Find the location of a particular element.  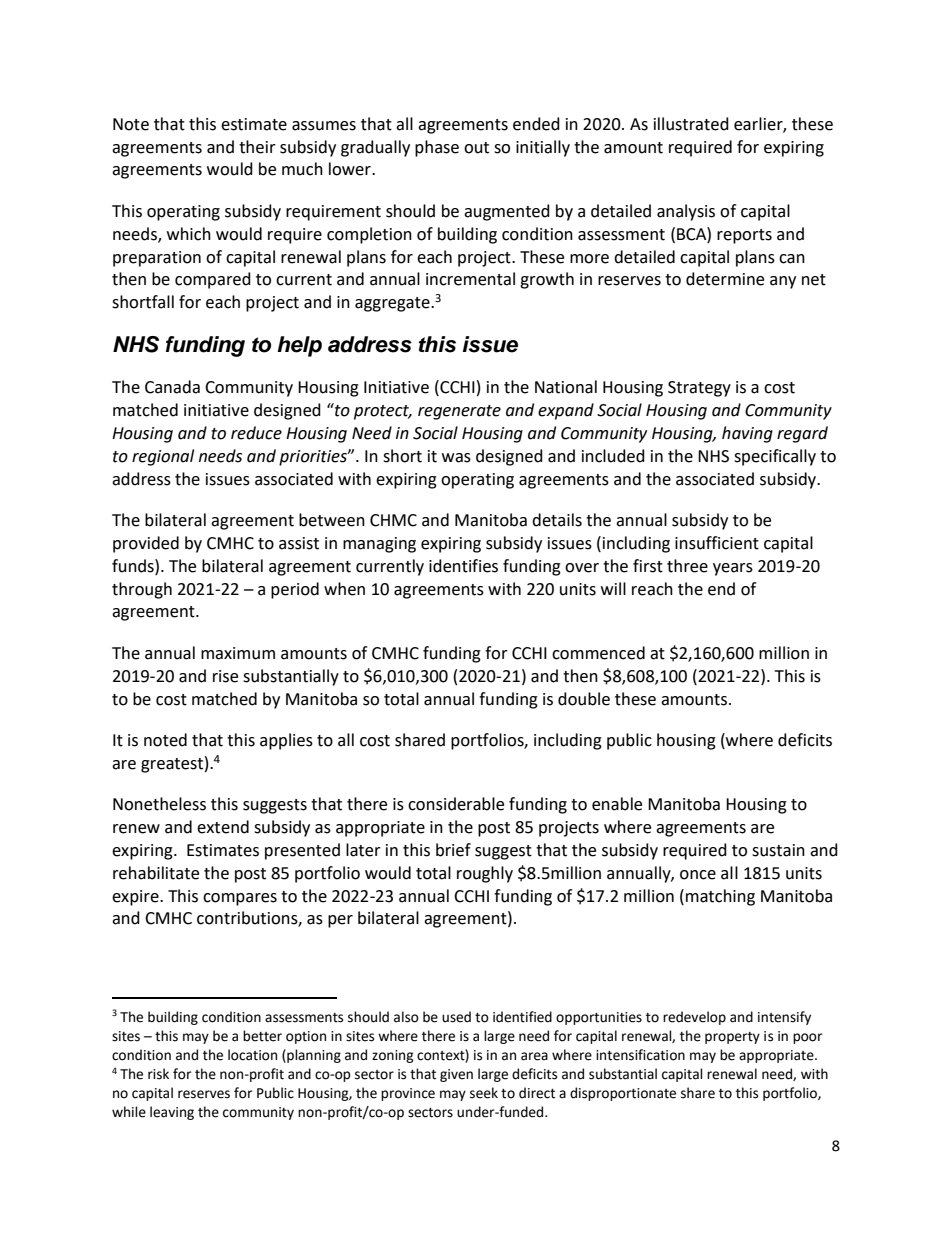

provided is located at coordinates (146, 544).
